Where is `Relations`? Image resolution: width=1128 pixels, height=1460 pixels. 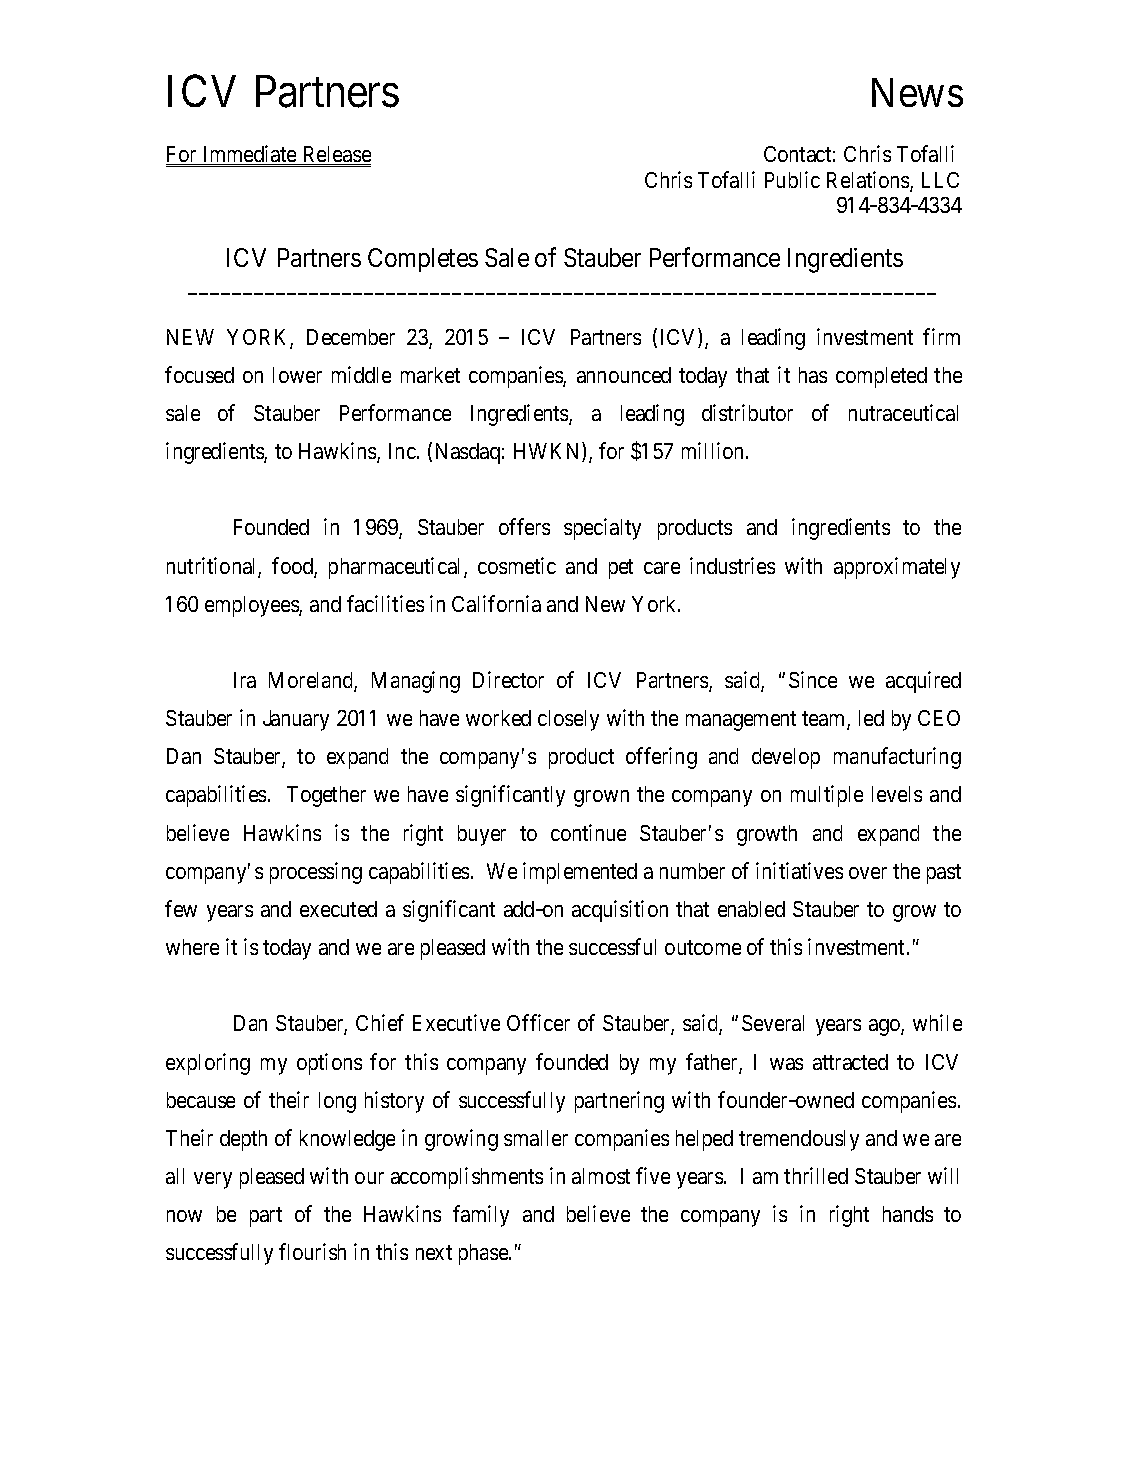 Relations is located at coordinates (869, 181).
